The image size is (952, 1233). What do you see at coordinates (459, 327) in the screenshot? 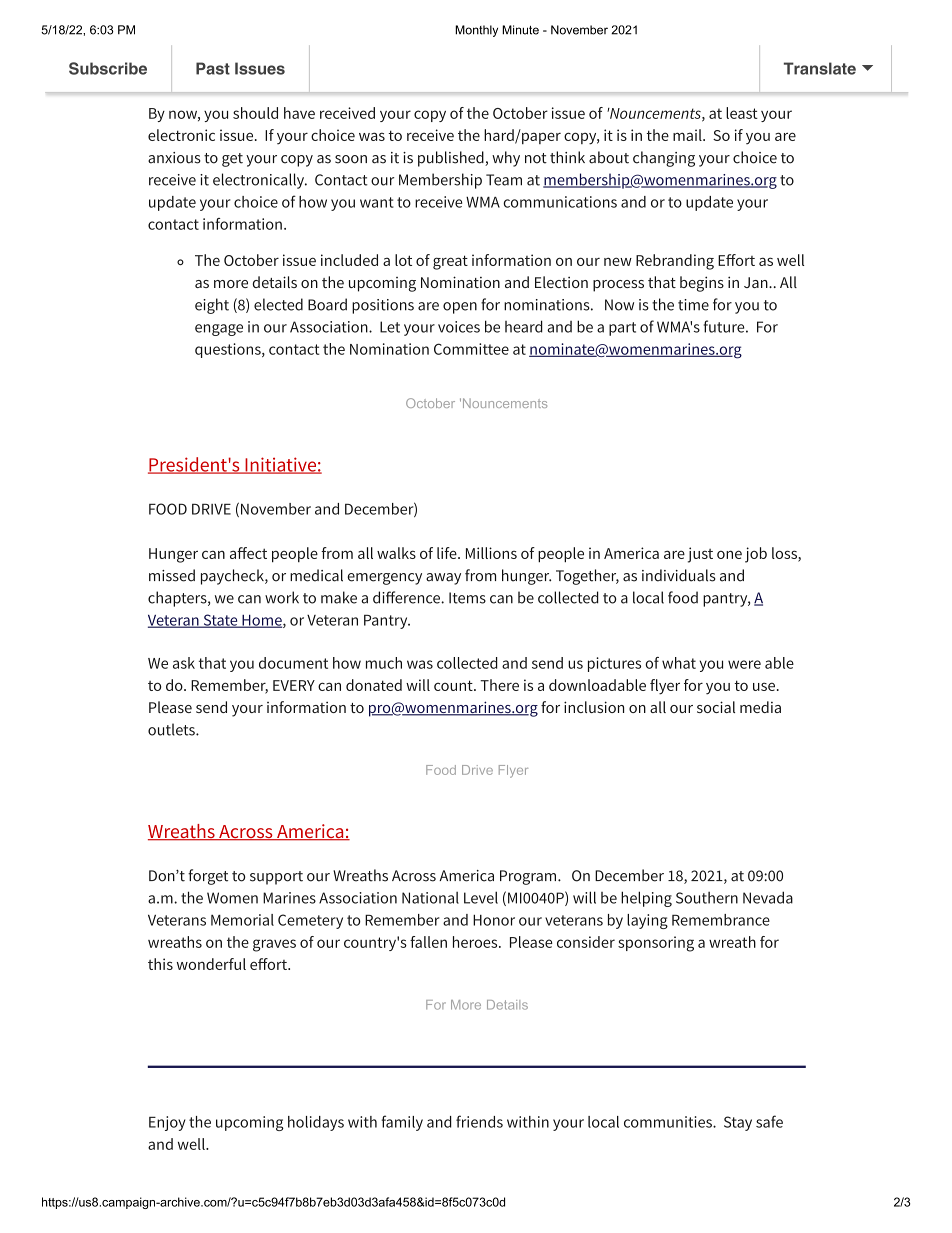
I see `voices` at bounding box center [459, 327].
